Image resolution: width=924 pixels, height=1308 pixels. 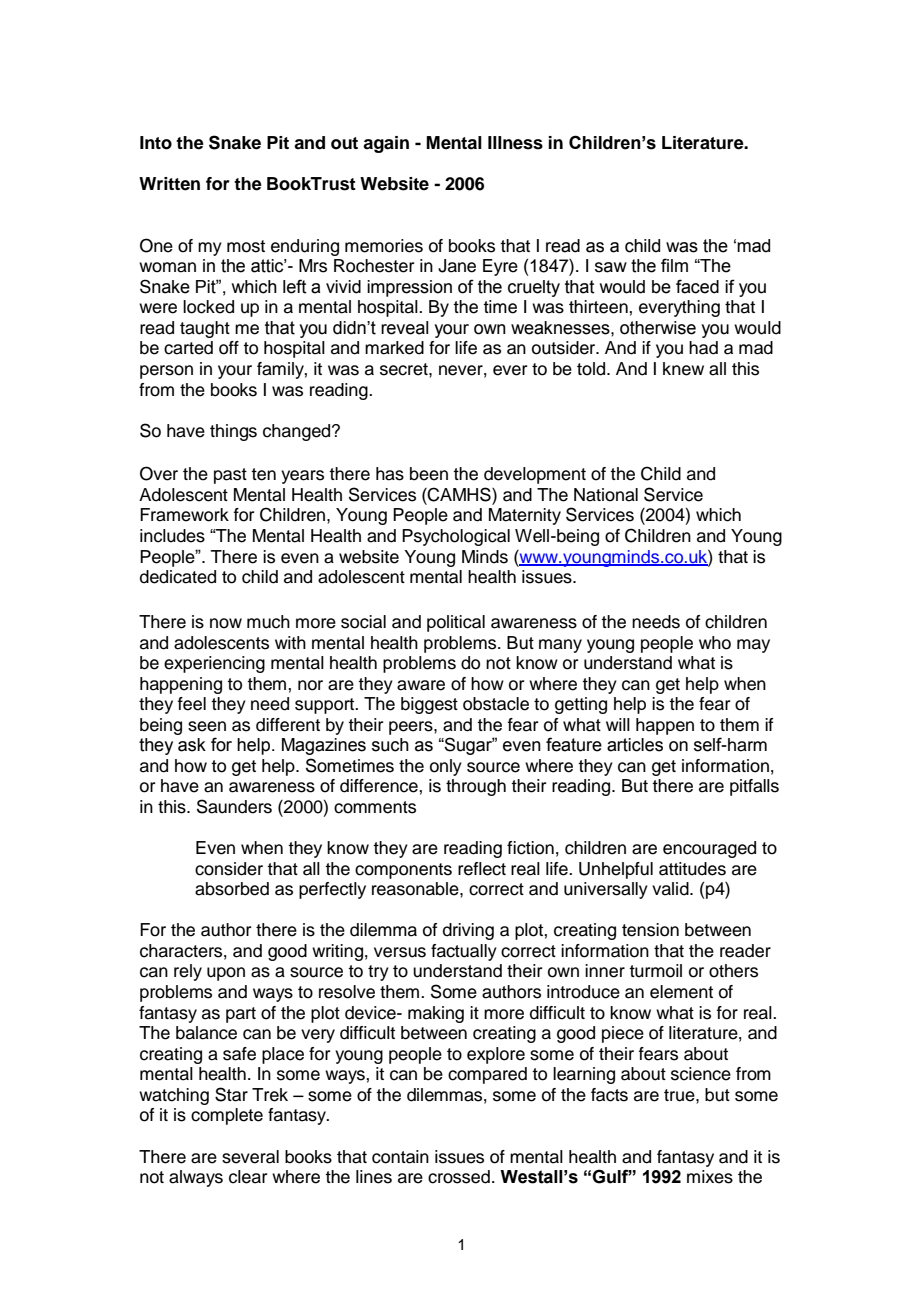 I want to click on who, so click(x=715, y=643).
